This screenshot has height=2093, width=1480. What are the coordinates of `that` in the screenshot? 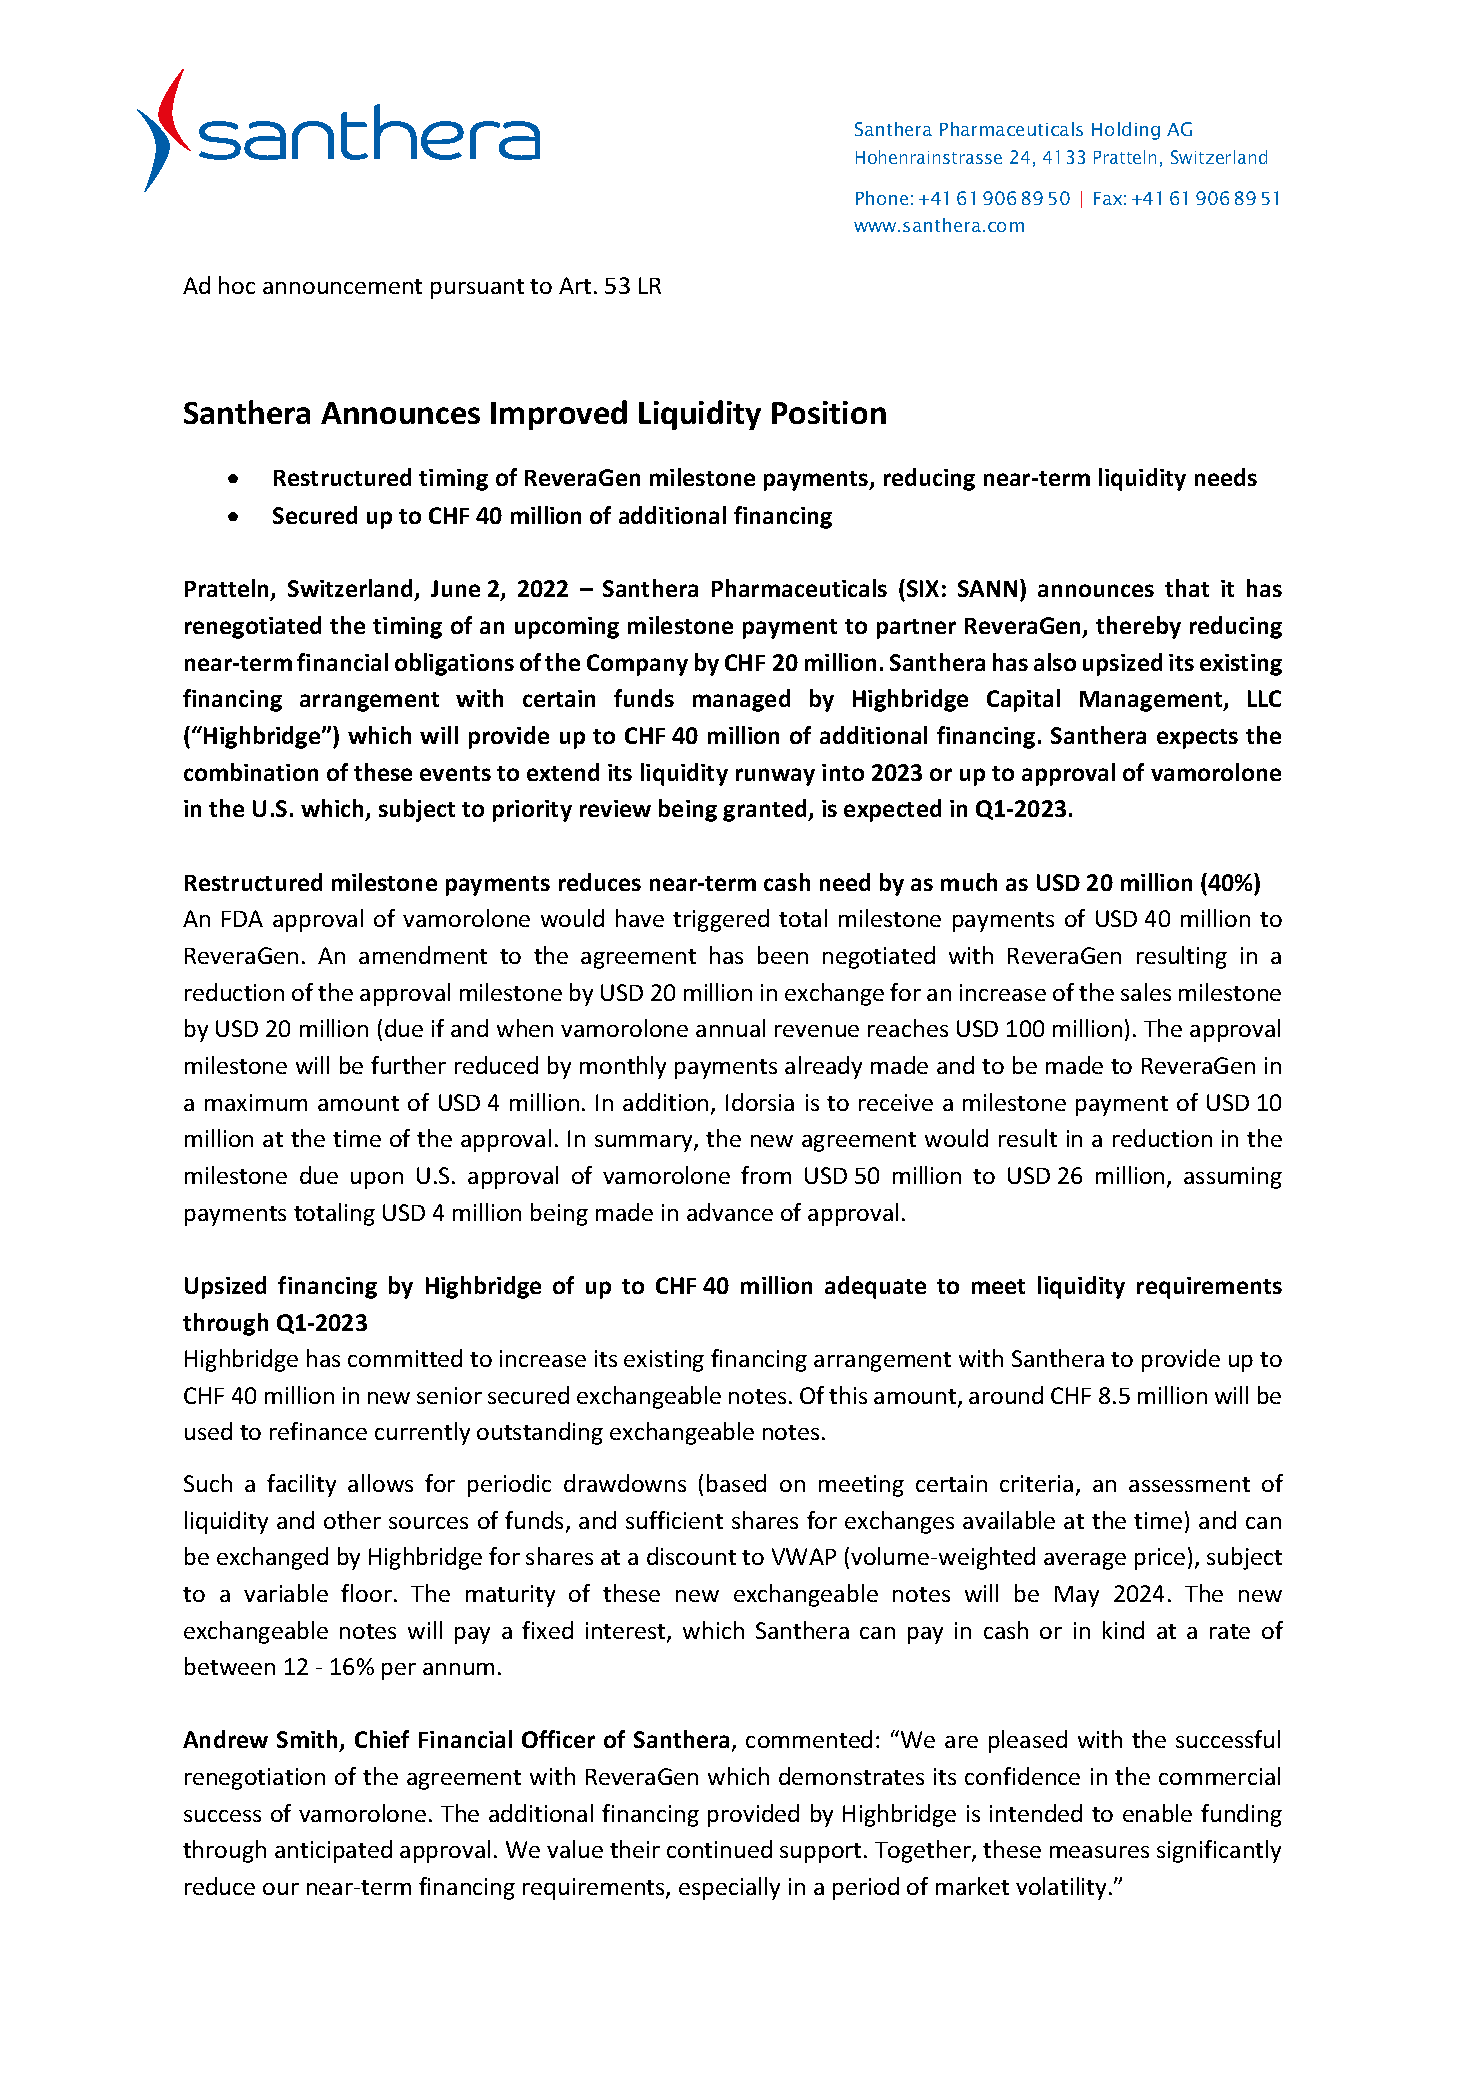 It's located at (1187, 588).
